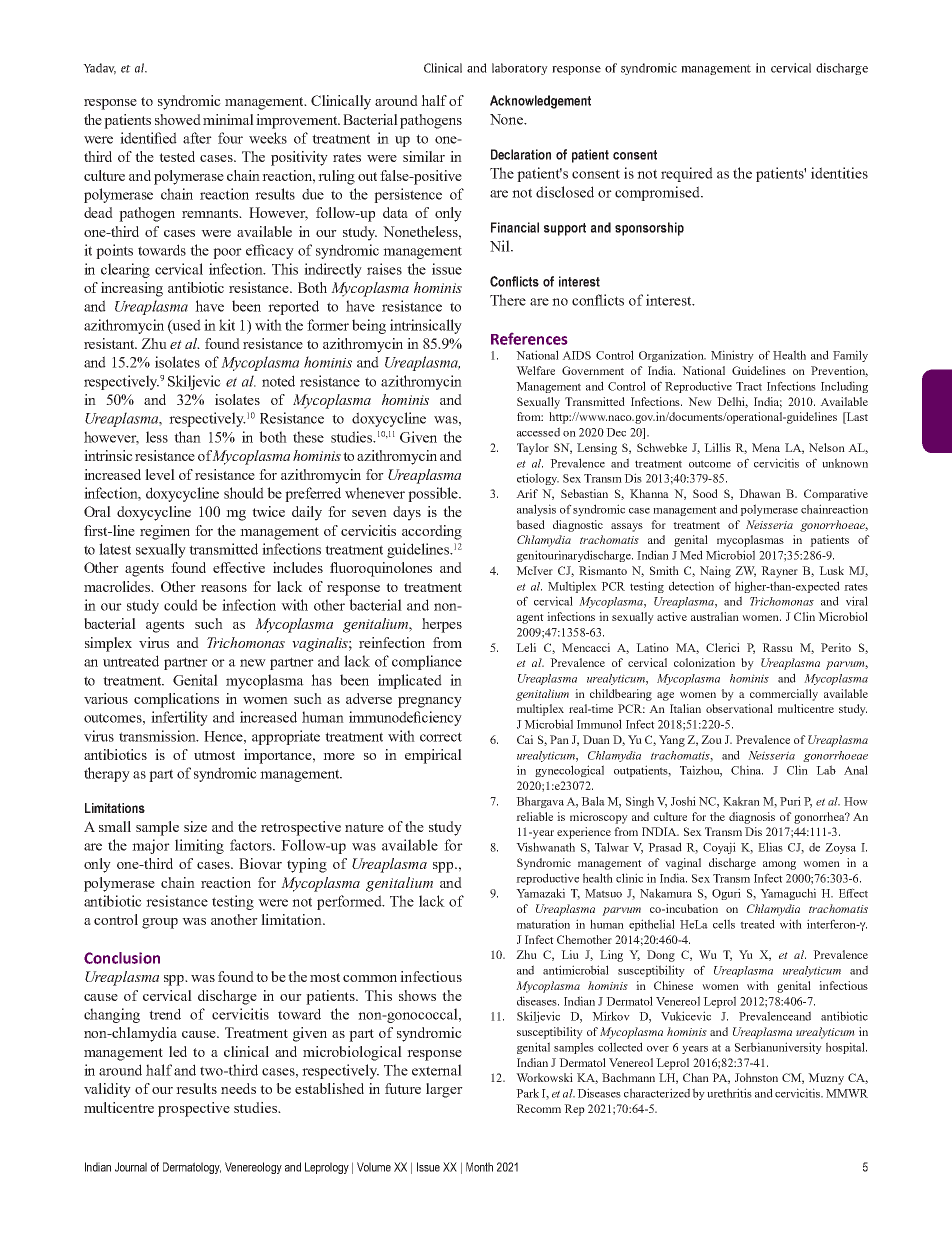  What do you see at coordinates (732, 356) in the document?
I see `Ministry` at bounding box center [732, 356].
